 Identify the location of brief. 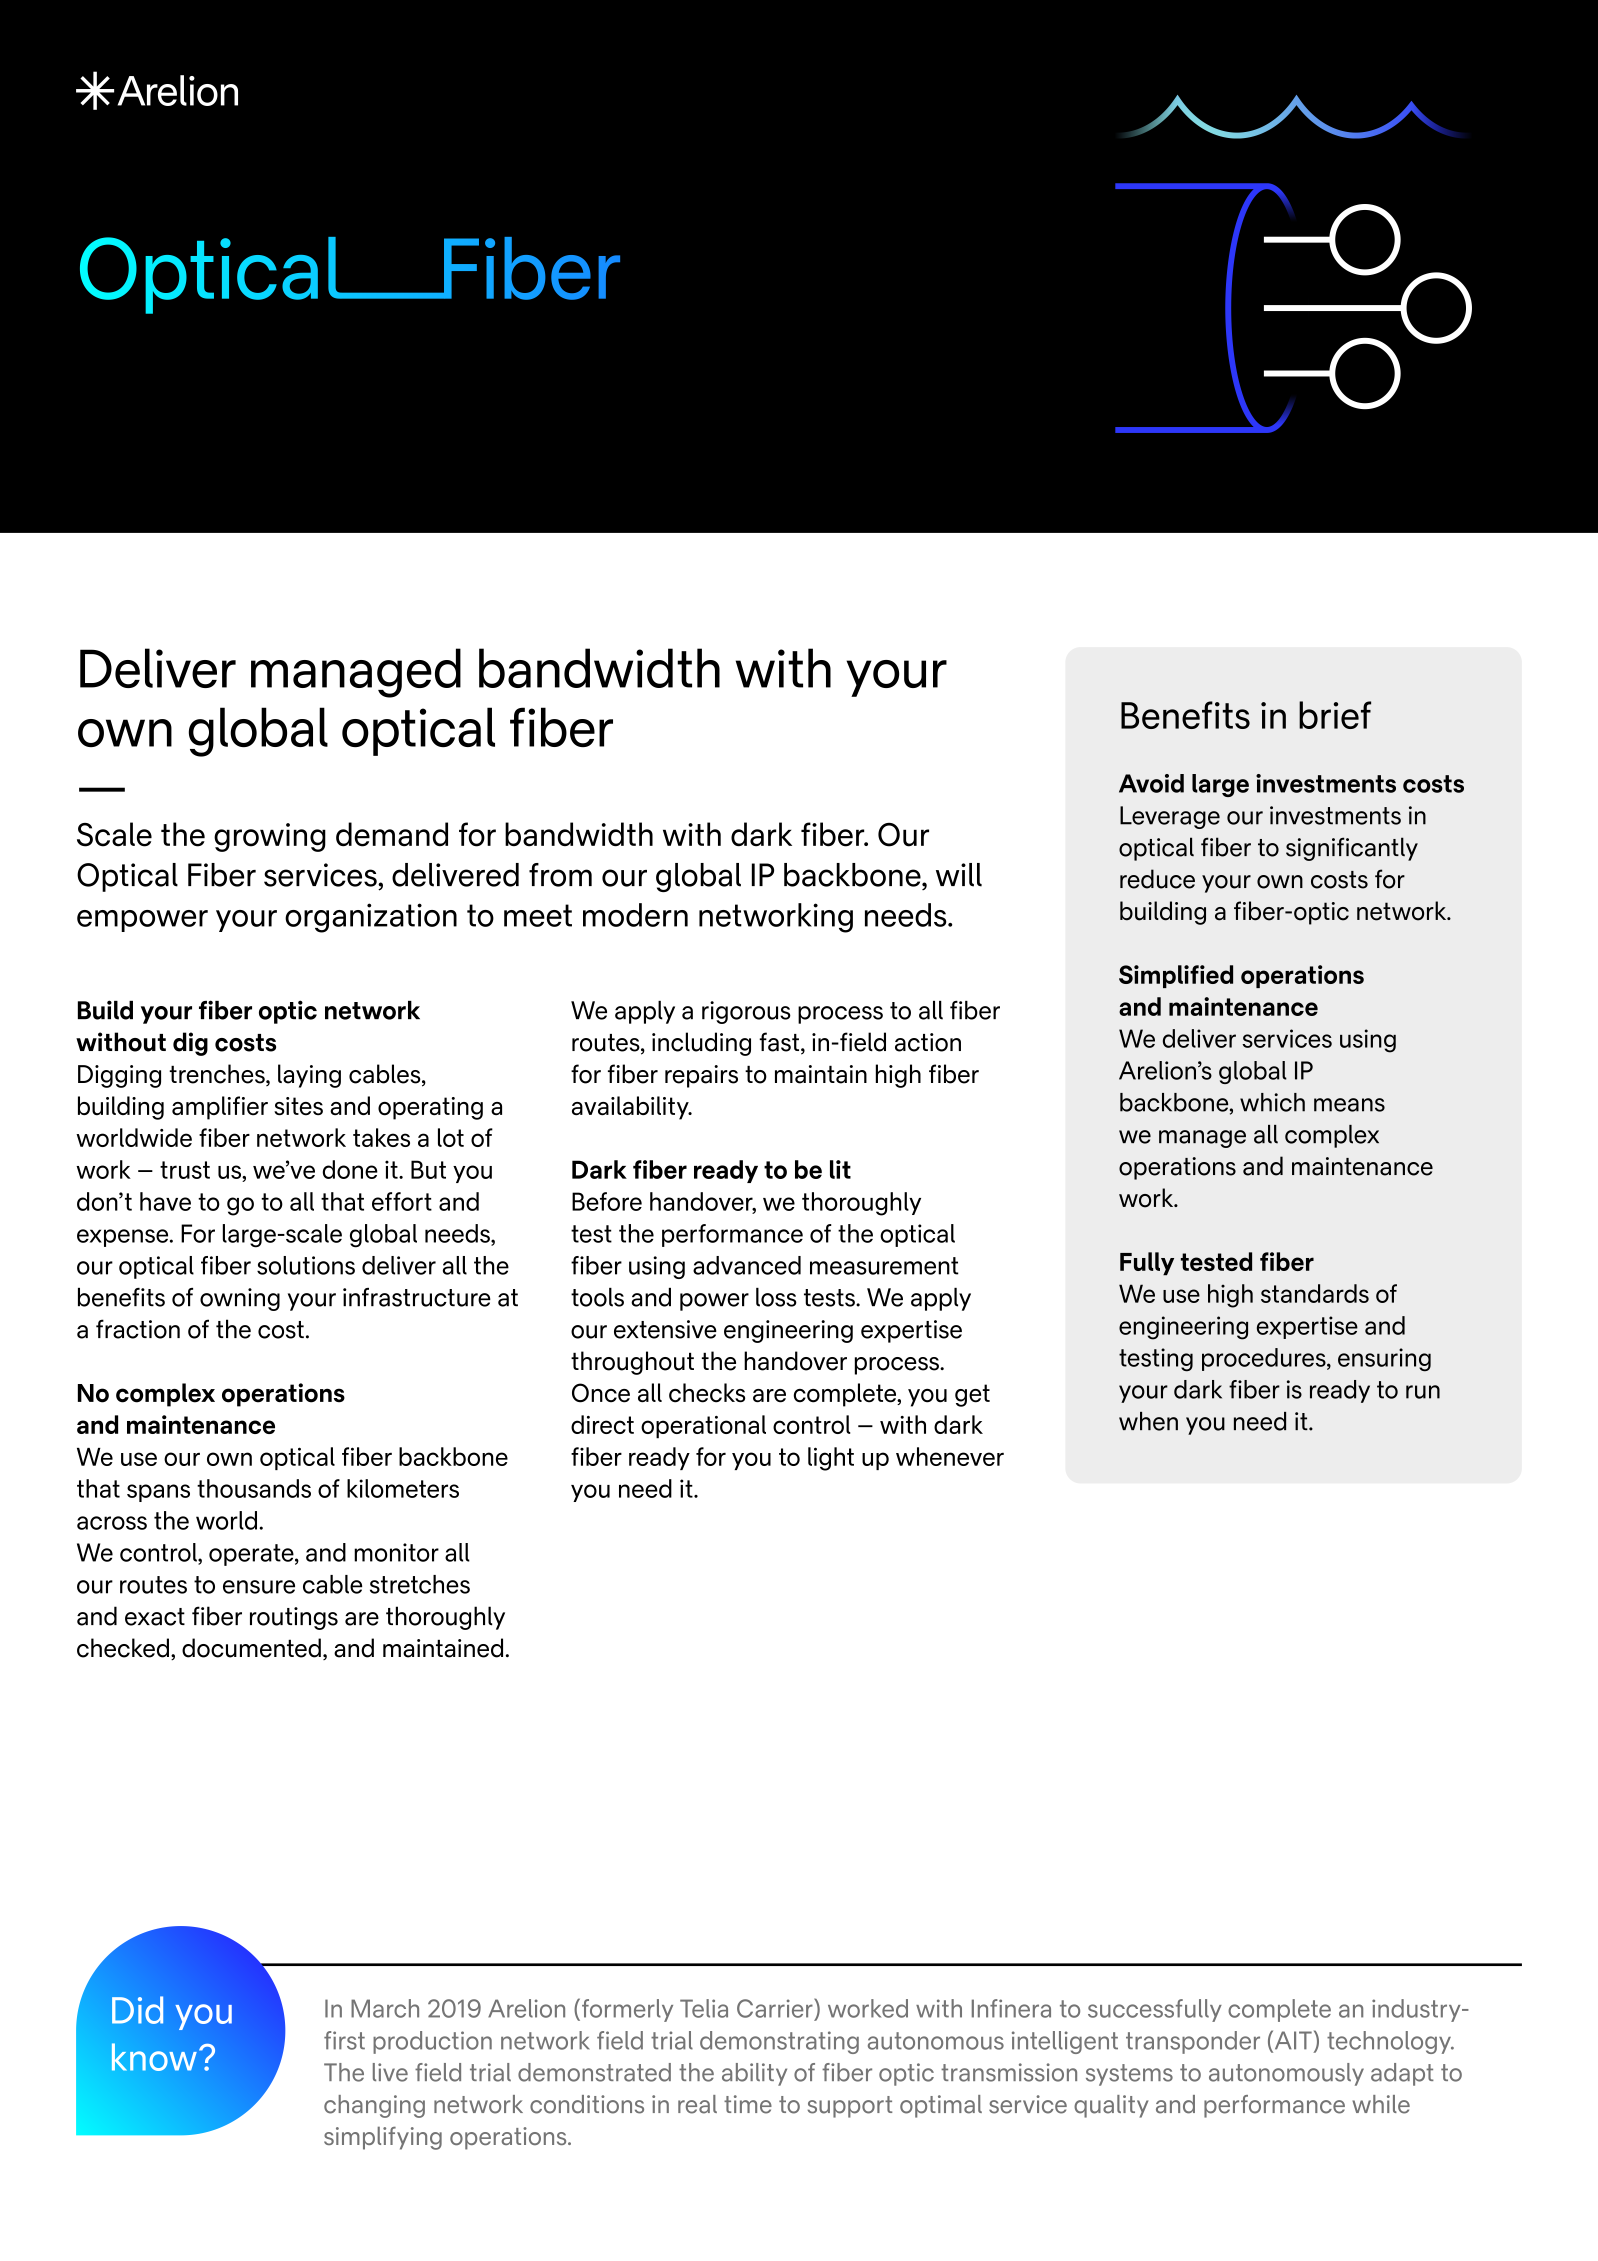
(1335, 715).
